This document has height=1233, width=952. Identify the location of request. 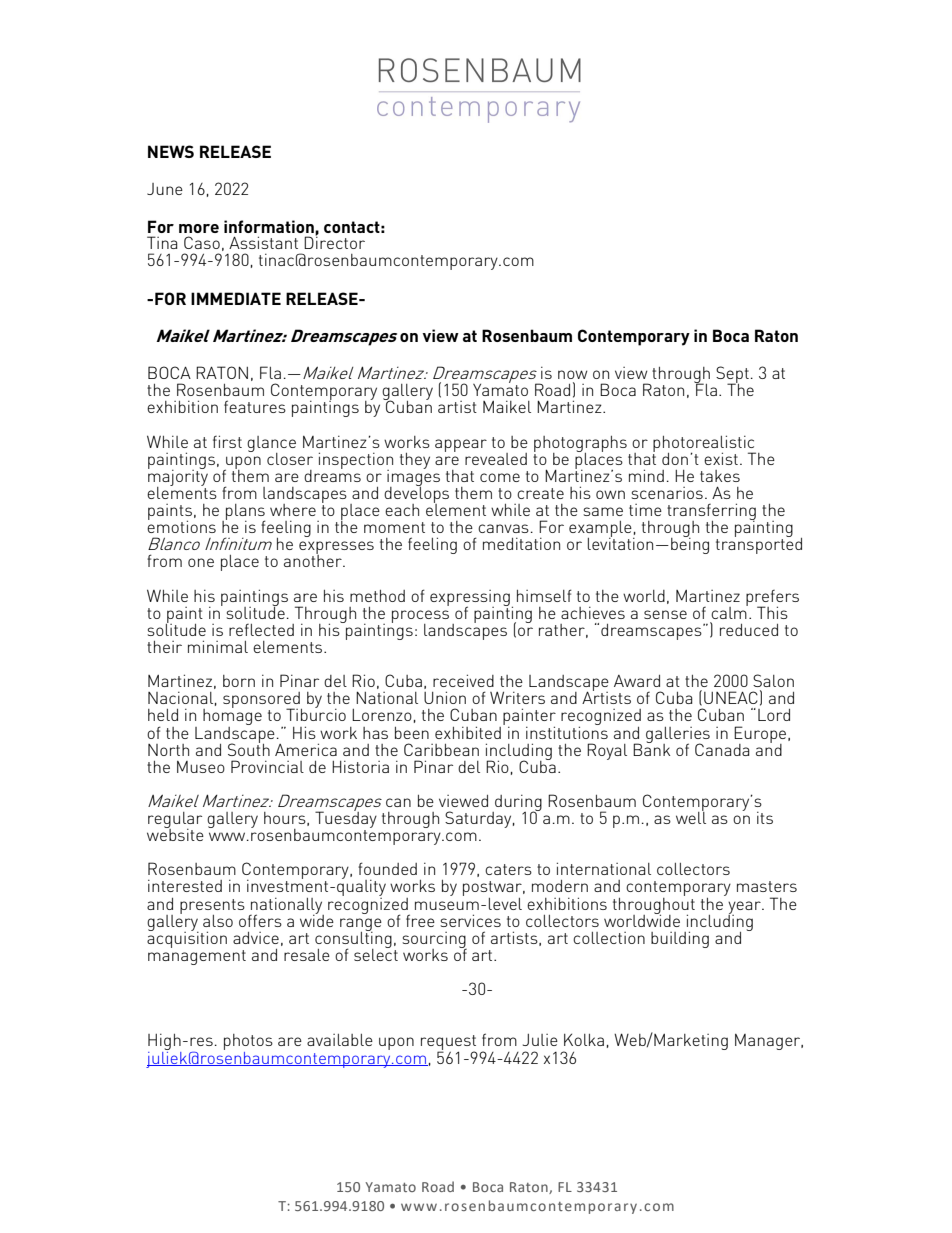
(449, 1044).
